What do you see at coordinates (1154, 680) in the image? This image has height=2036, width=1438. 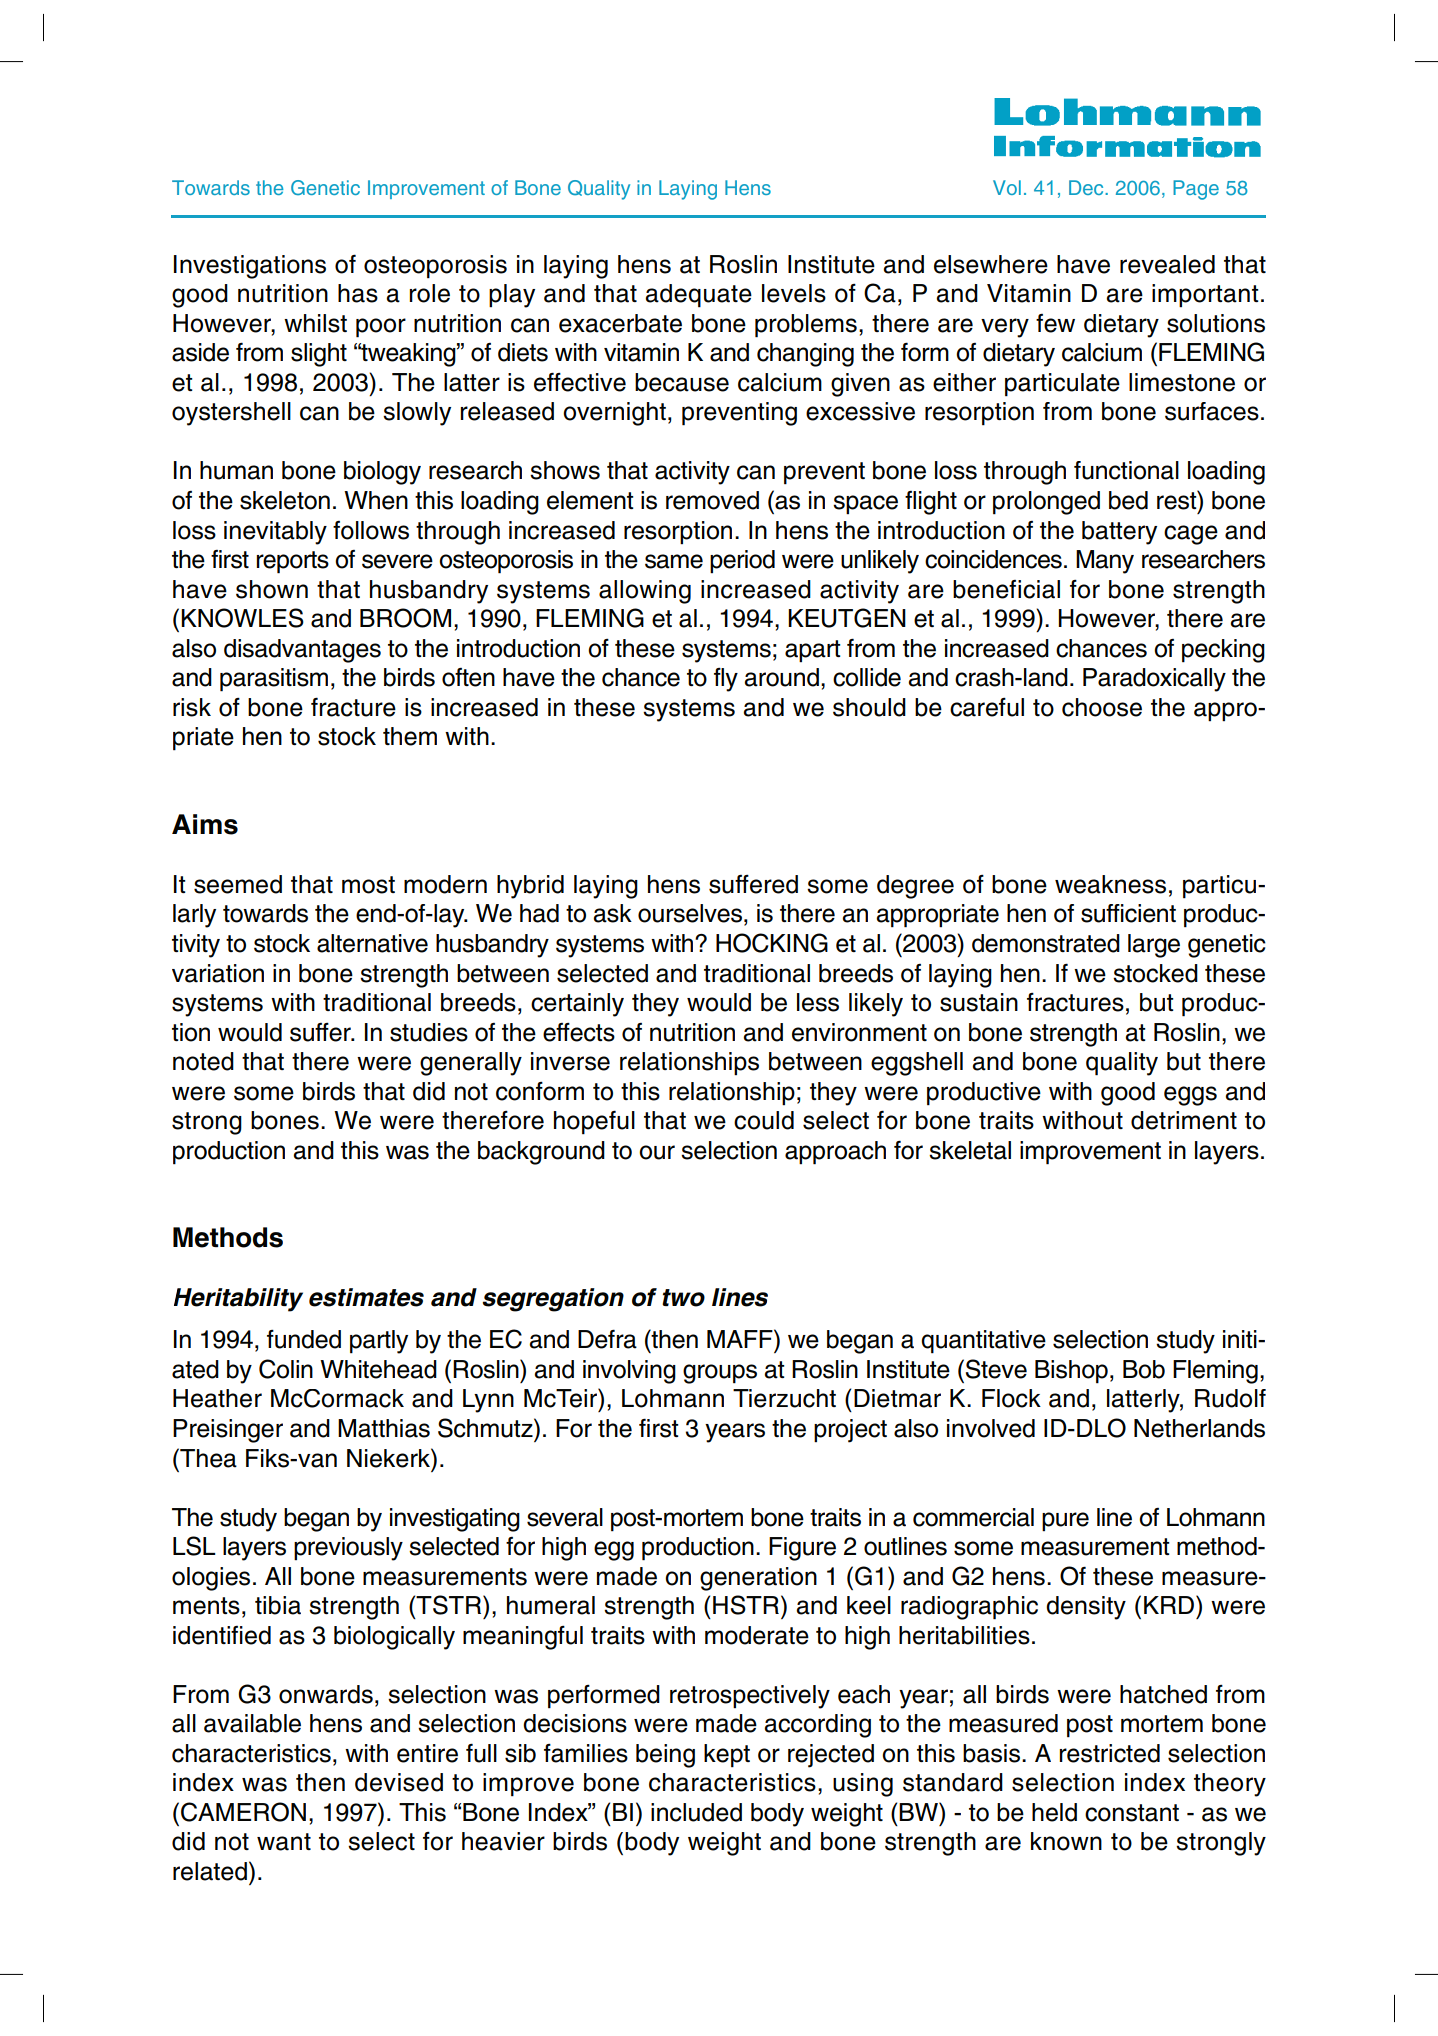 I see `Paradoxically` at bounding box center [1154, 680].
